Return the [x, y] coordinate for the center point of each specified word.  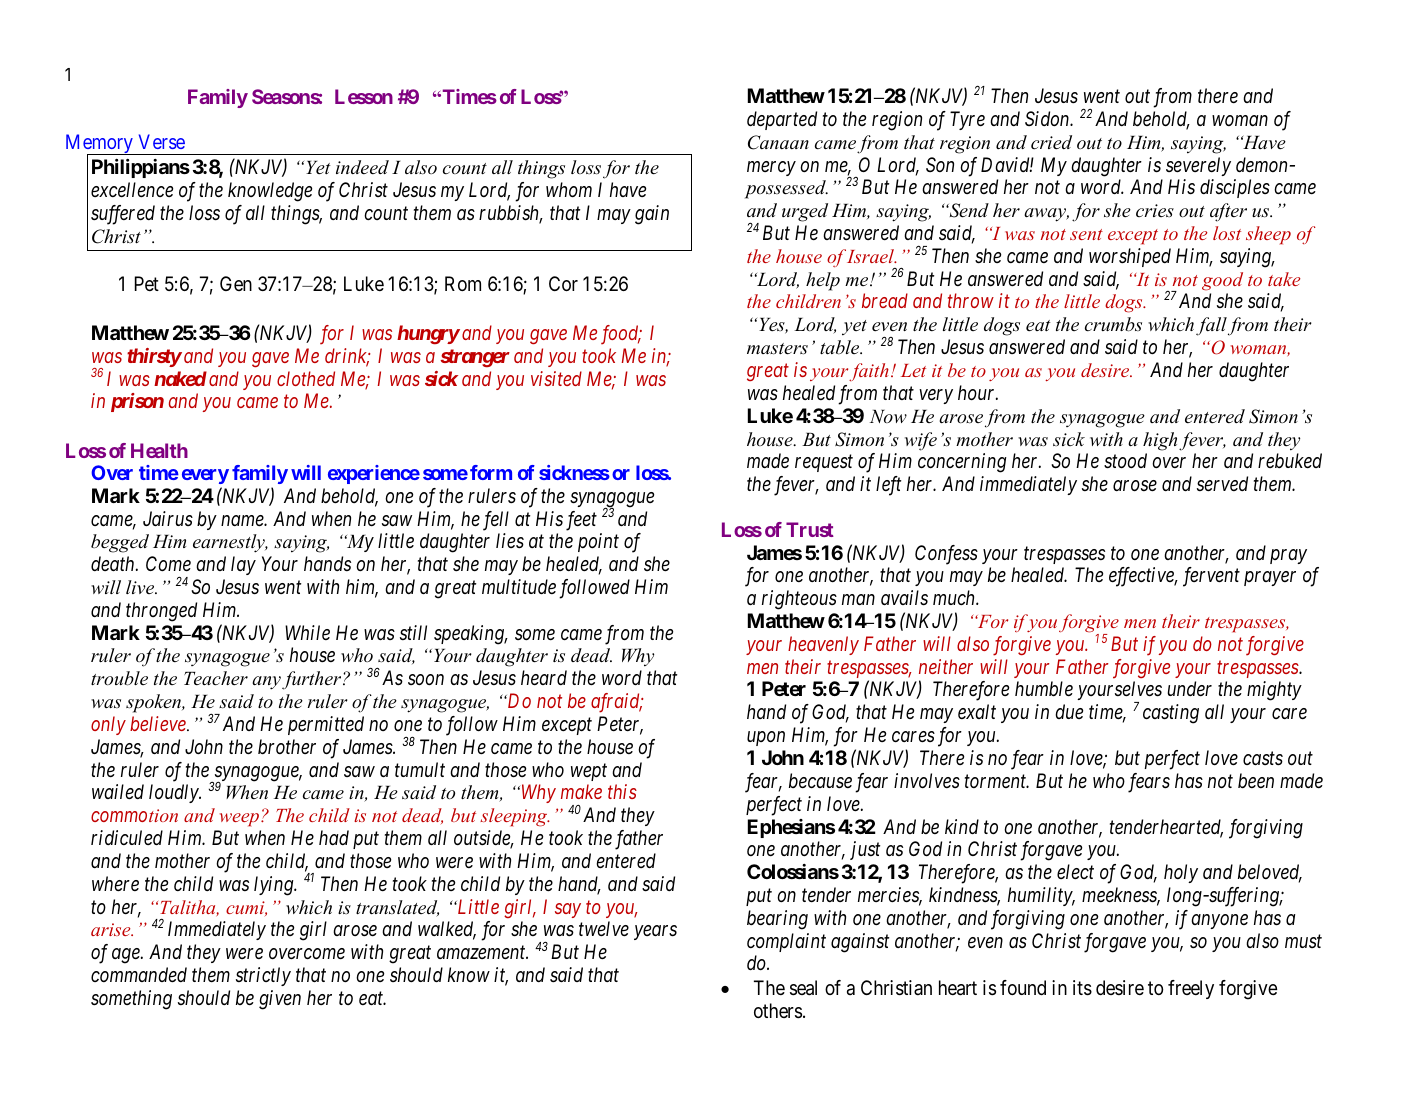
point [598, 542]
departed [782, 120]
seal [803, 988]
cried [1051, 142]
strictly [263, 976]
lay [243, 565]
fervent [1211, 577]
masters [777, 349]
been [1256, 781]
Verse [162, 141]
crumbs [1113, 324]
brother [287, 747]
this [622, 791]
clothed [306, 378]
